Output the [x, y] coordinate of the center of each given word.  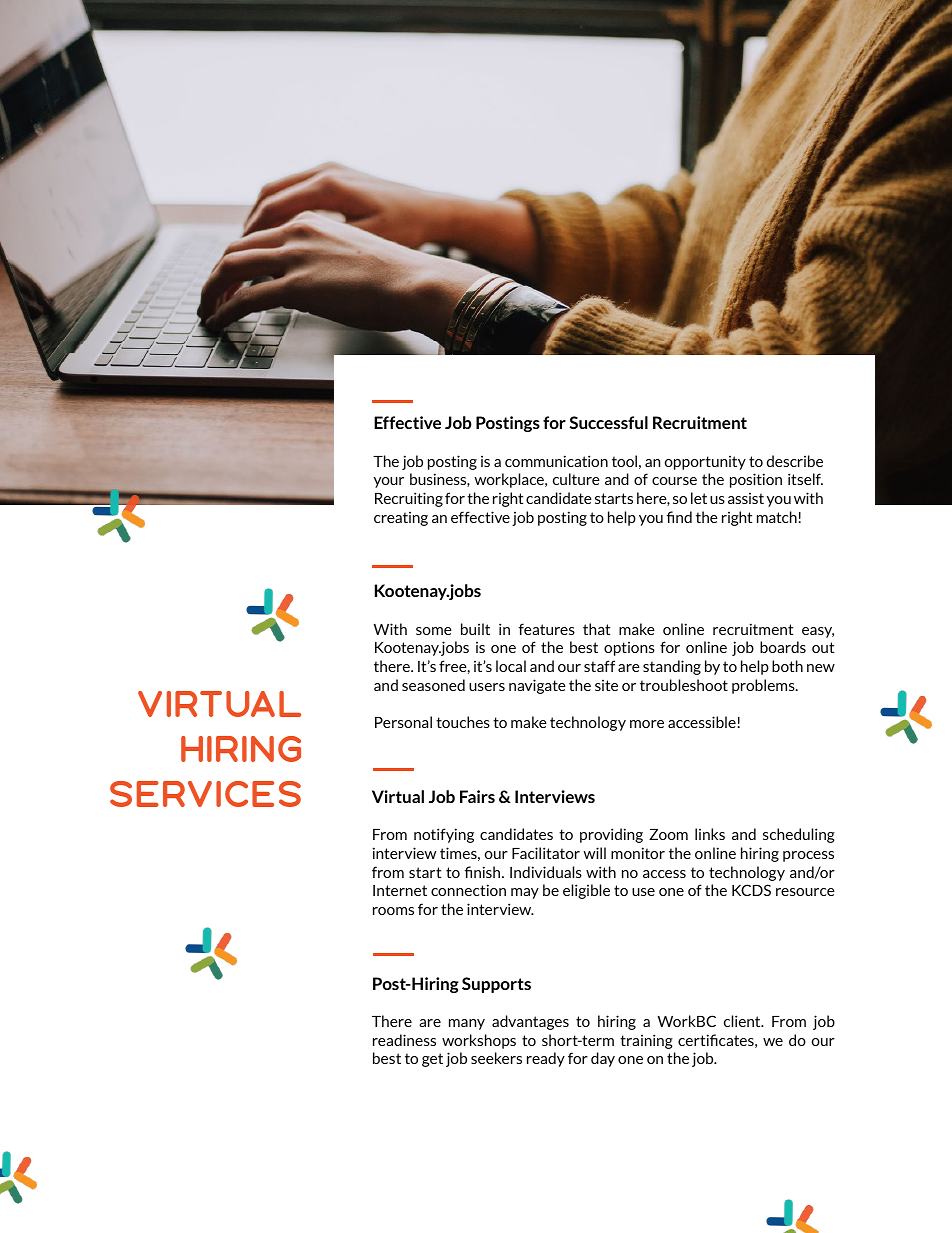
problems [764, 686]
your [389, 482]
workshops [479, 1041]
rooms [393, 911]
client [743, 1021]
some [434, 631]
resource [805, 892]
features [546, 629]
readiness [404, 1040]
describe [795, 461]
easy [818, 632]
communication [556, 461]
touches [463, 722]
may [525, 893]
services [205, 794]
